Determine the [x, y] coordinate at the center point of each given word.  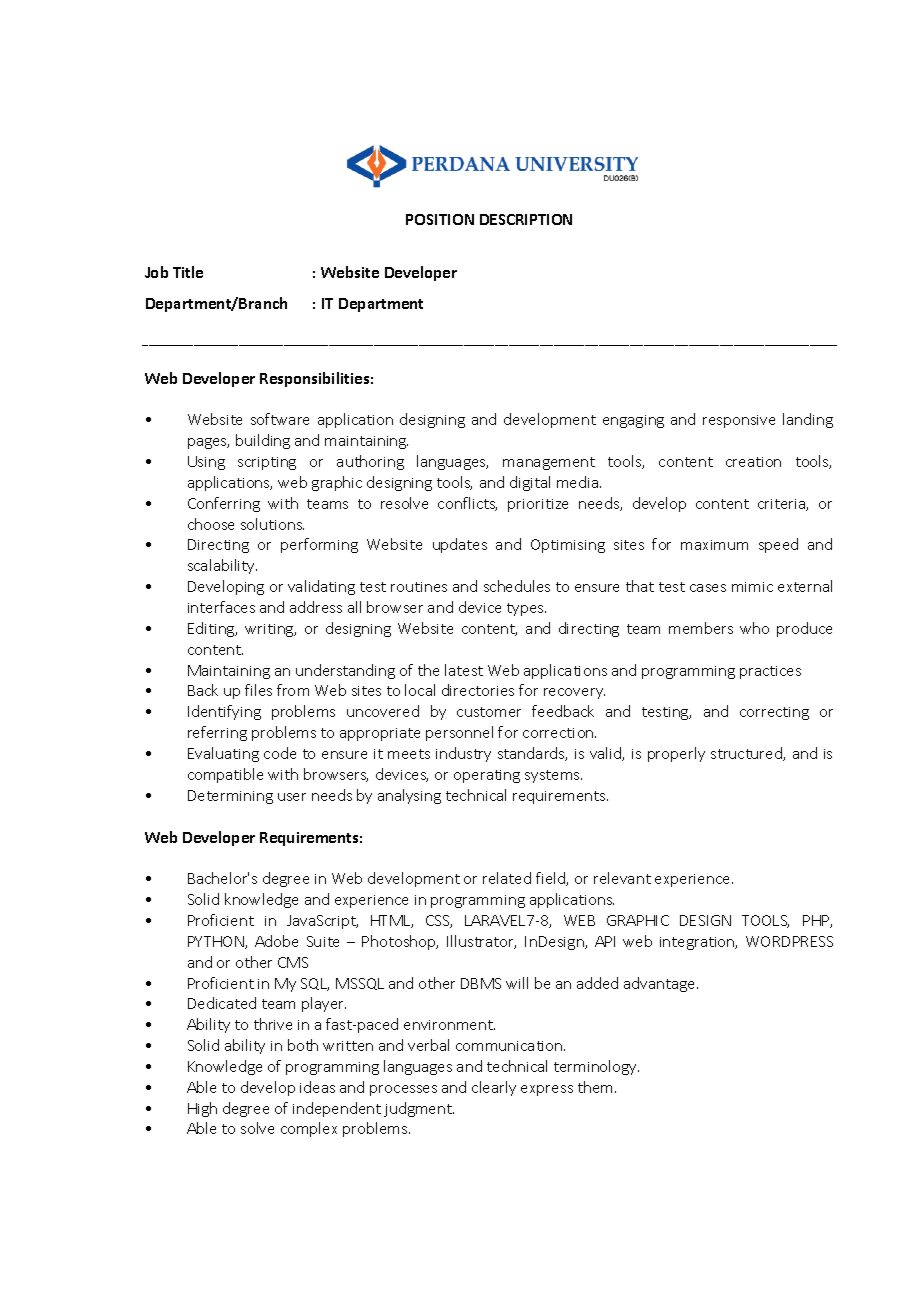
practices [770, 672]
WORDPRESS [789, 941]
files [258, 690]
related [507, 878]
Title [188, 272]
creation [753, 462]
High [202, 1109]
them [597, 1087]
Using [206, 463]
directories [478, 690]
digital [530, 483]
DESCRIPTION [526, 219]
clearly [494, 1088]
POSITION [440, 219]
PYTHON [217, 942]
